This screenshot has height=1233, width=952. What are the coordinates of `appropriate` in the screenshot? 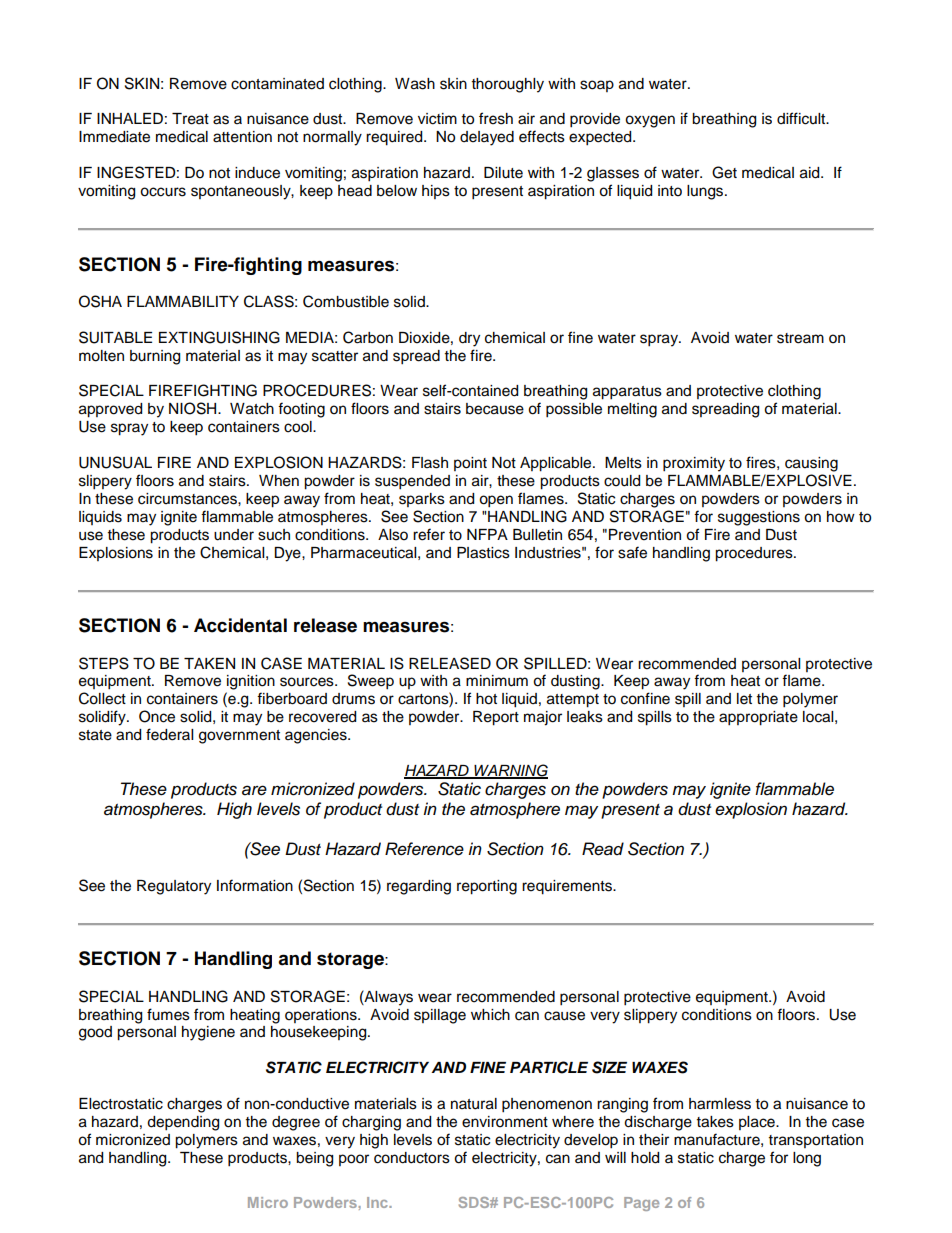 It's located at (758, 718).
